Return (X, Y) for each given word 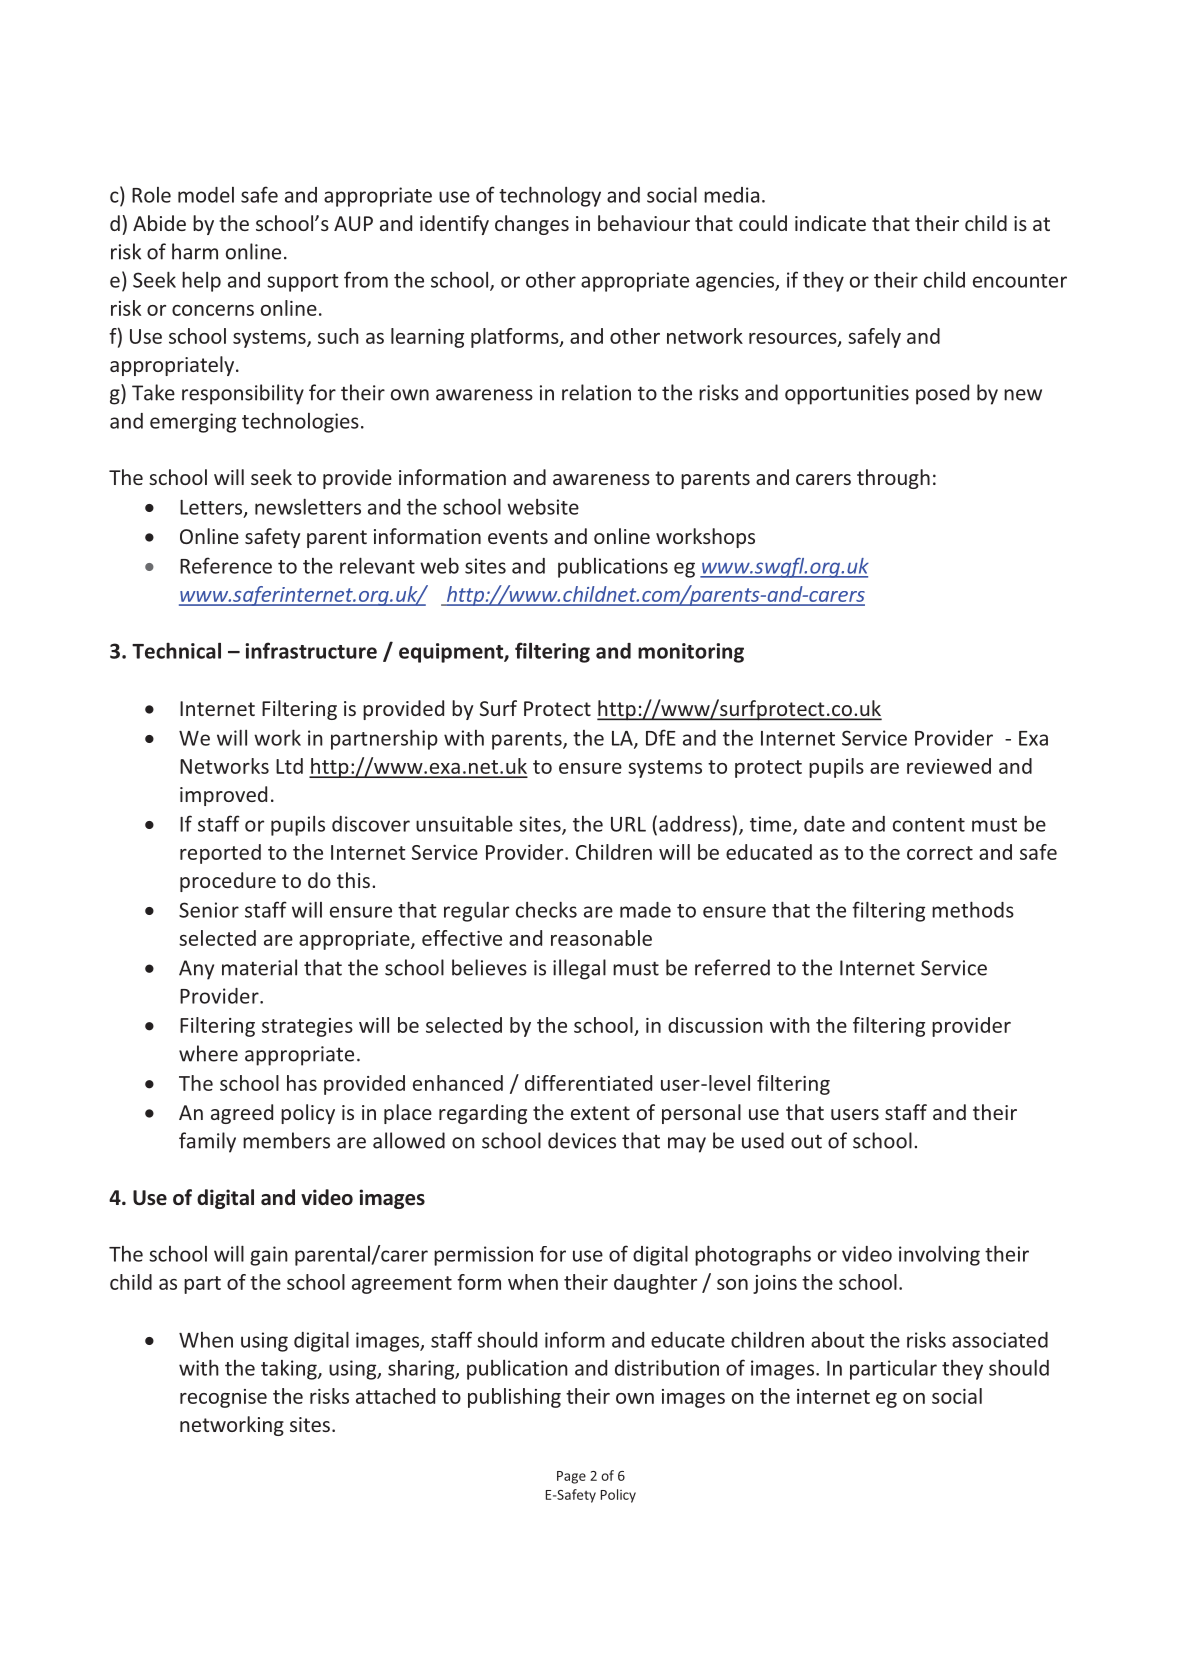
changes (532, 225)
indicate (830, 223)
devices (582, 1140)
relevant (377, 565)
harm (195, 251)
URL (628, 824)
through (893, 479)
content (929, 825)
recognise (223, 1398)
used (763, 1140)
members (286, 1140)
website (543, 507)
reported (220, 854)
